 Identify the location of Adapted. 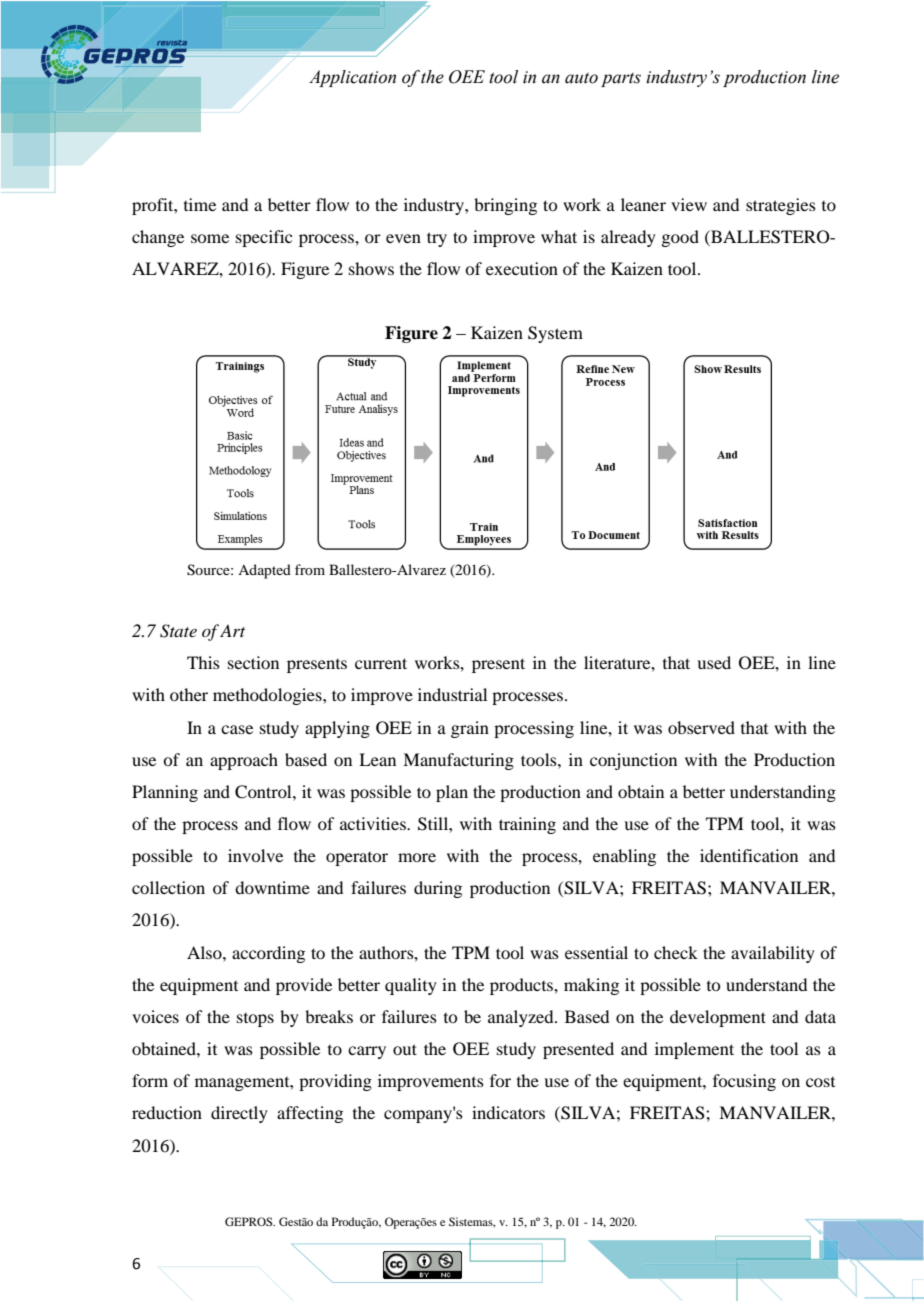
(264, 571).
